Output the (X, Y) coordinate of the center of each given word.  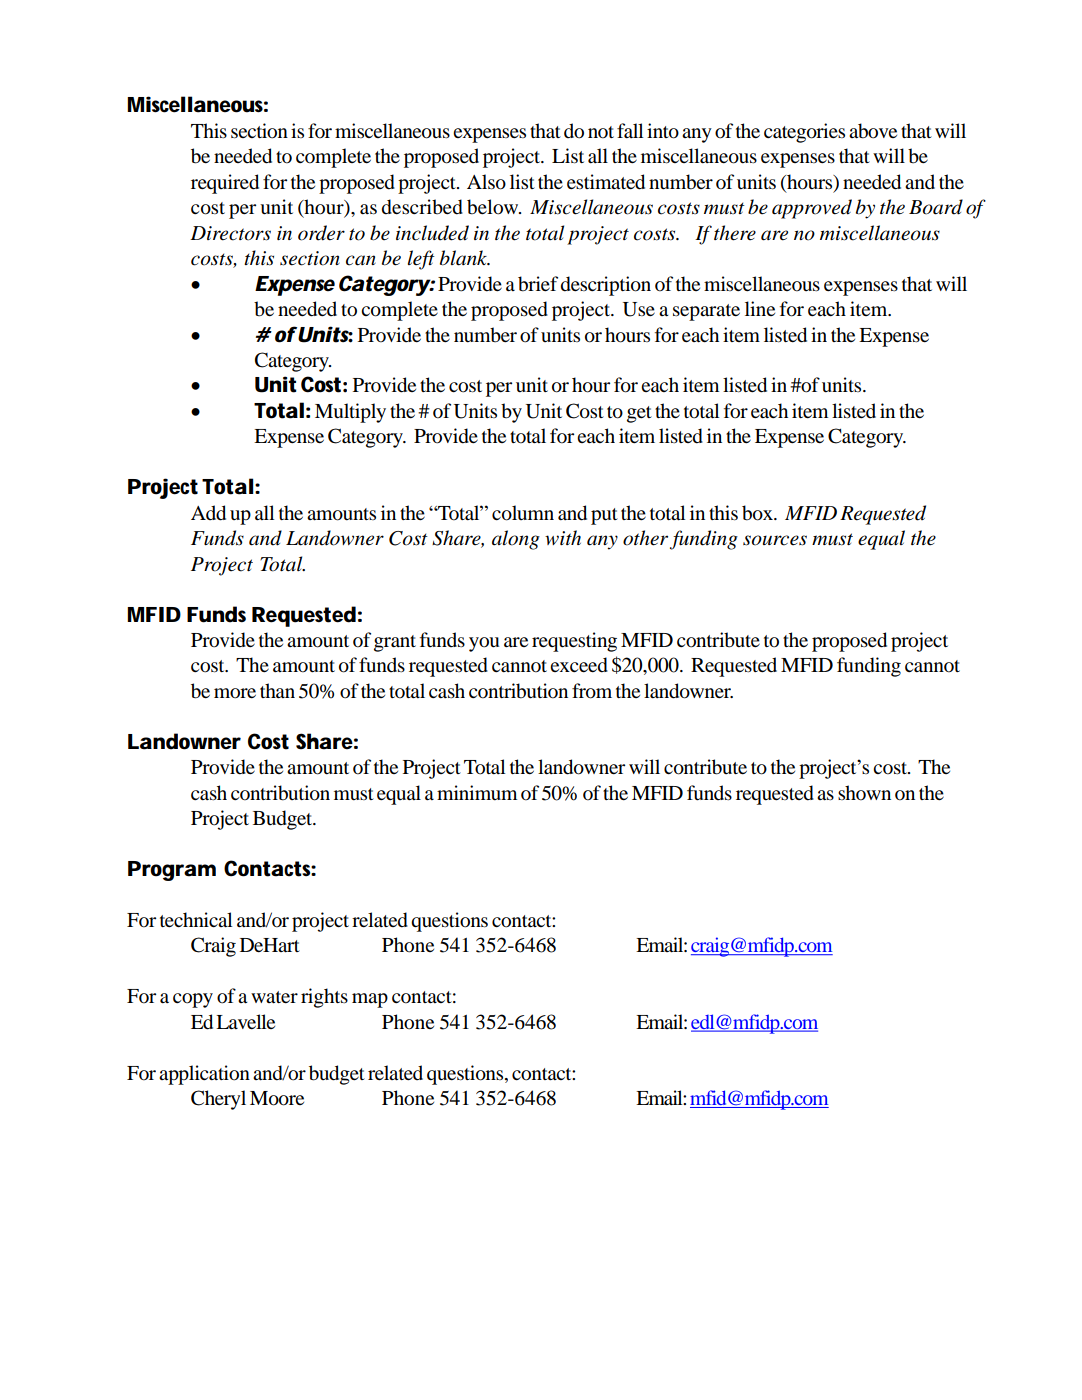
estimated (606, 182)
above (873, 131)
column (523, 513)
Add (208, 513)
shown (864, 793)
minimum (477, 793)
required (225, 184)
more (235, 693)
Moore (277, 1098)
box (758, 513)
